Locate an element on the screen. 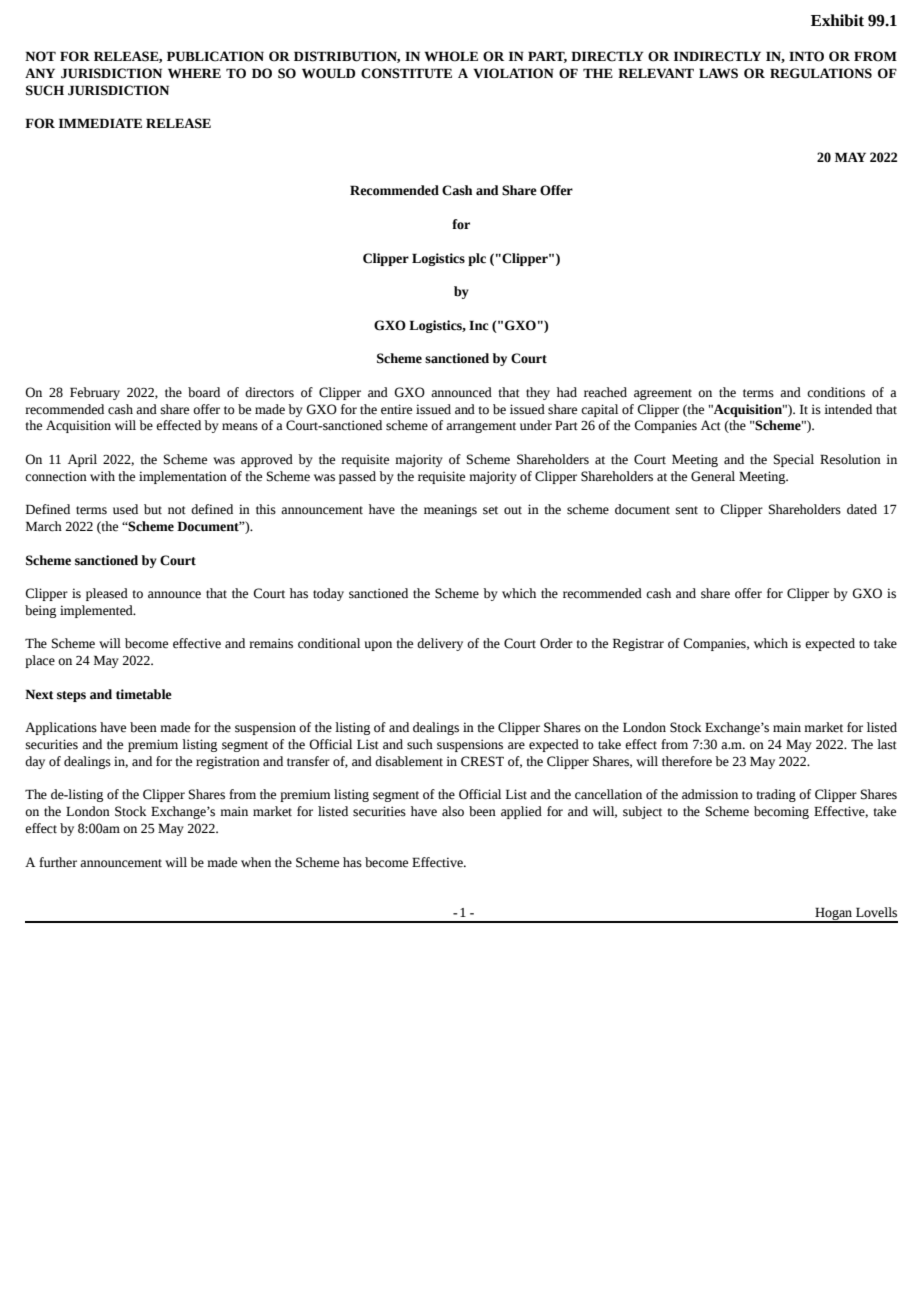  INTO is located at coordinates (806, 56).
